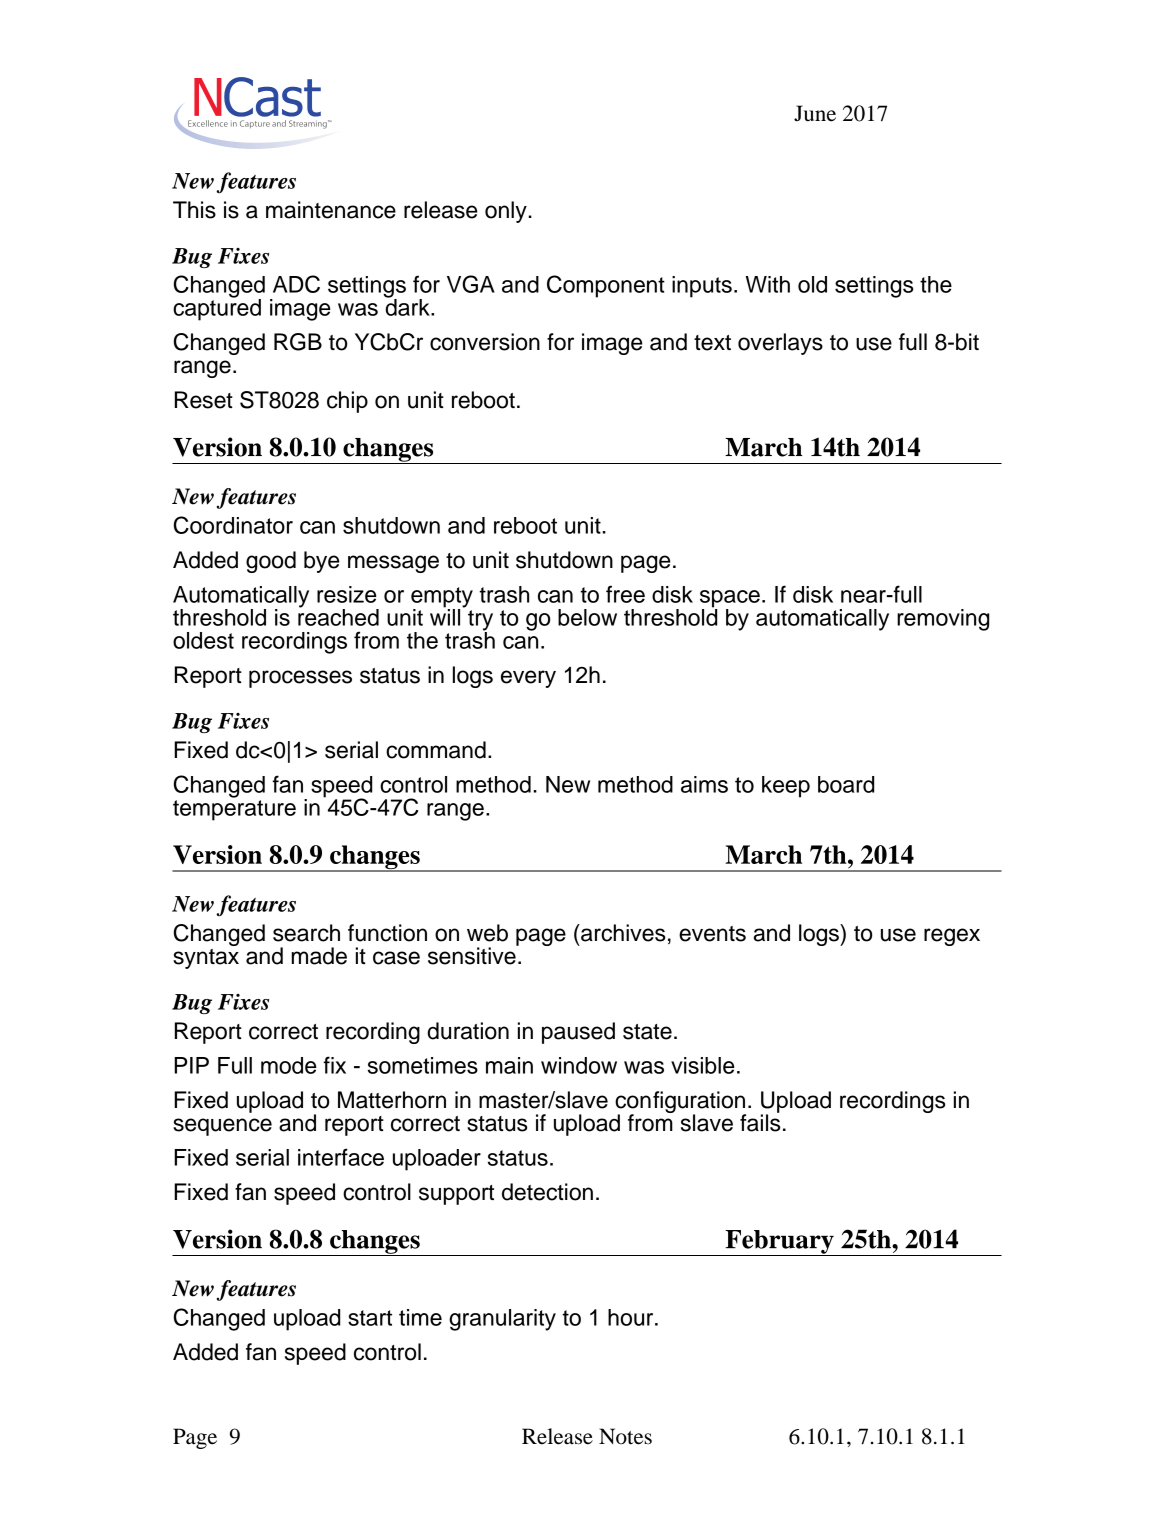 Image resolution: width=1174 pixels, height=1519 pixels. I want to click on overlays, so click(780, 344).
